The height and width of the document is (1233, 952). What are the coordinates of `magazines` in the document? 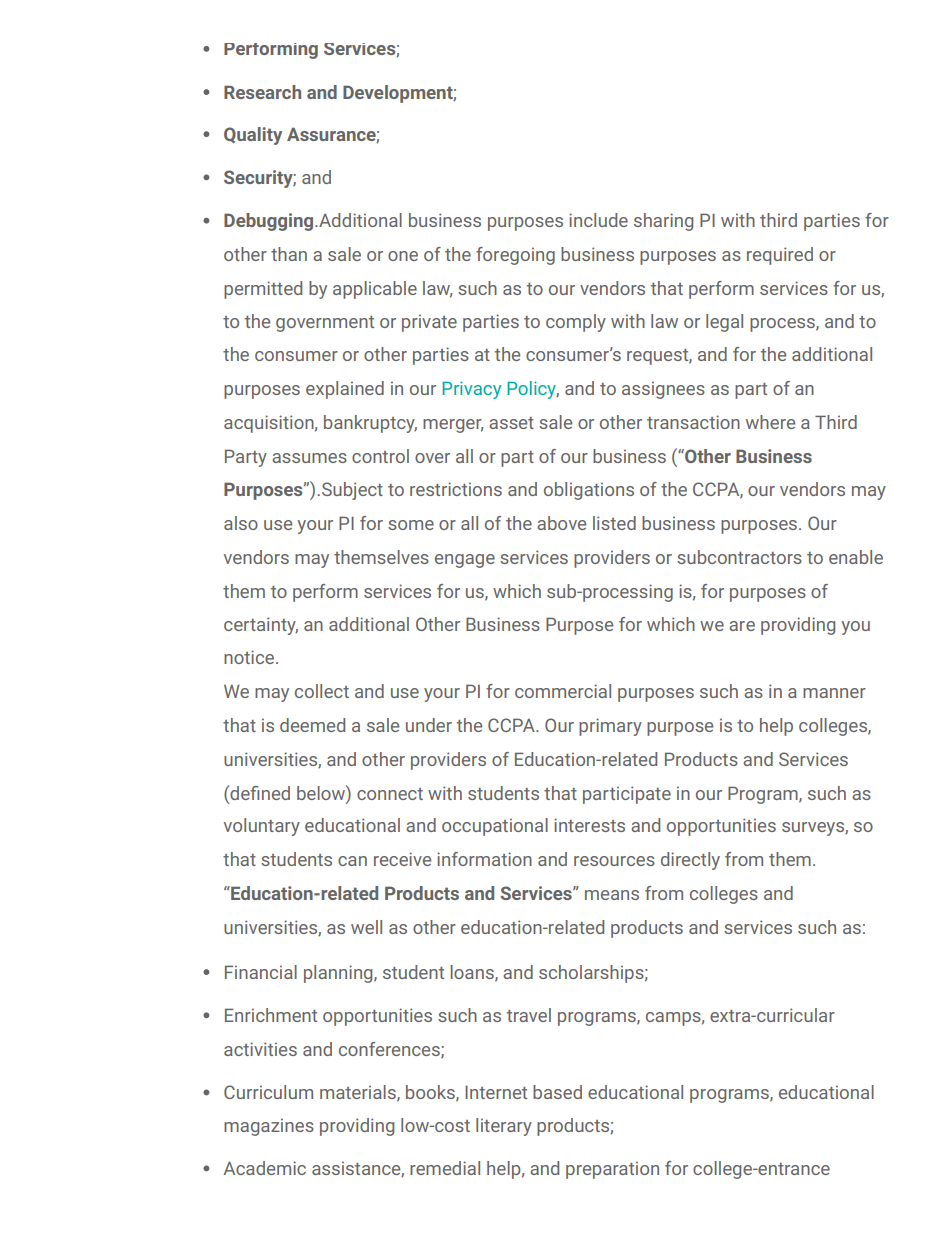 It's located at (269, 1127).
